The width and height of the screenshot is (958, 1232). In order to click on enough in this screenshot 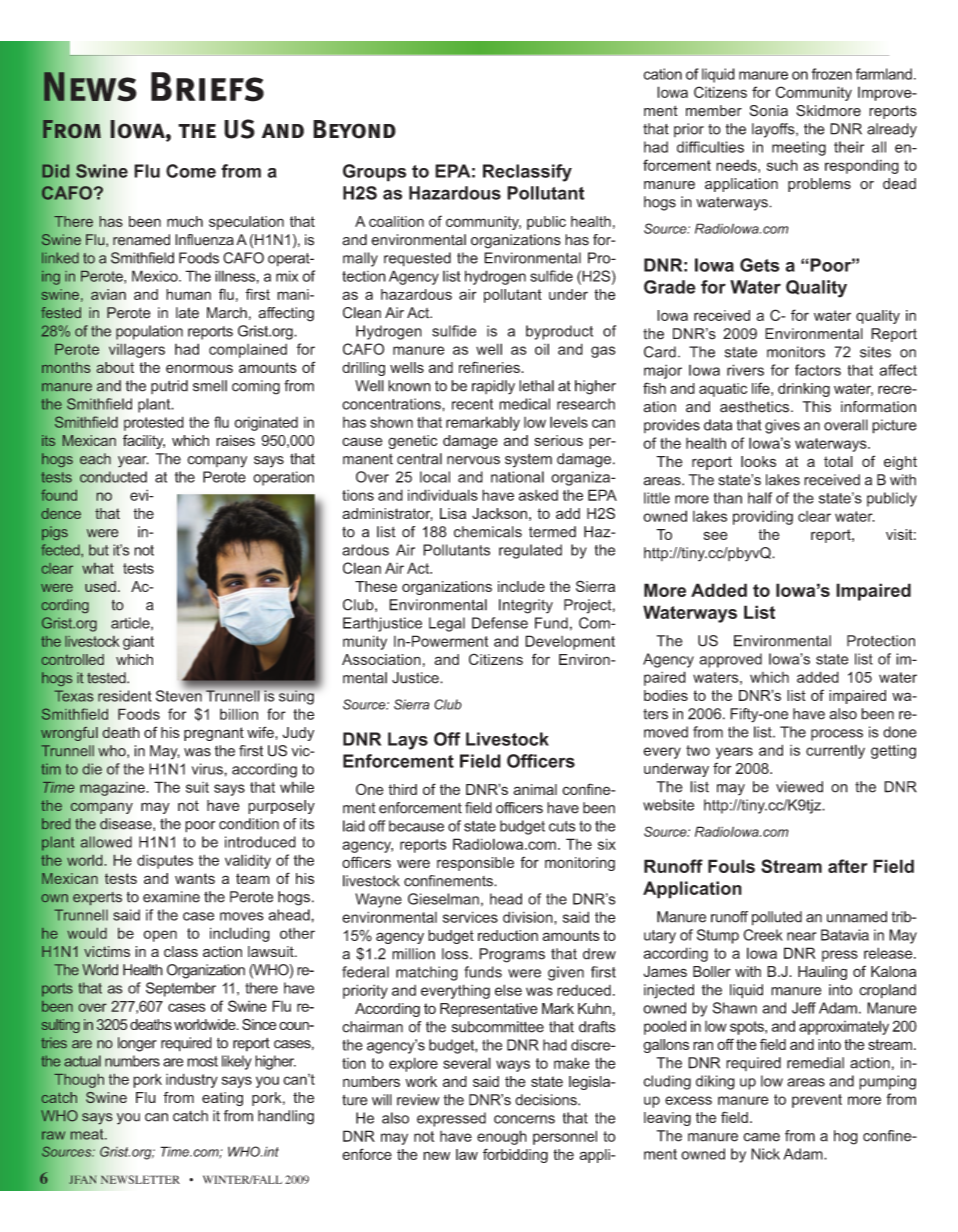, I will do `click(502, 1137)`.
